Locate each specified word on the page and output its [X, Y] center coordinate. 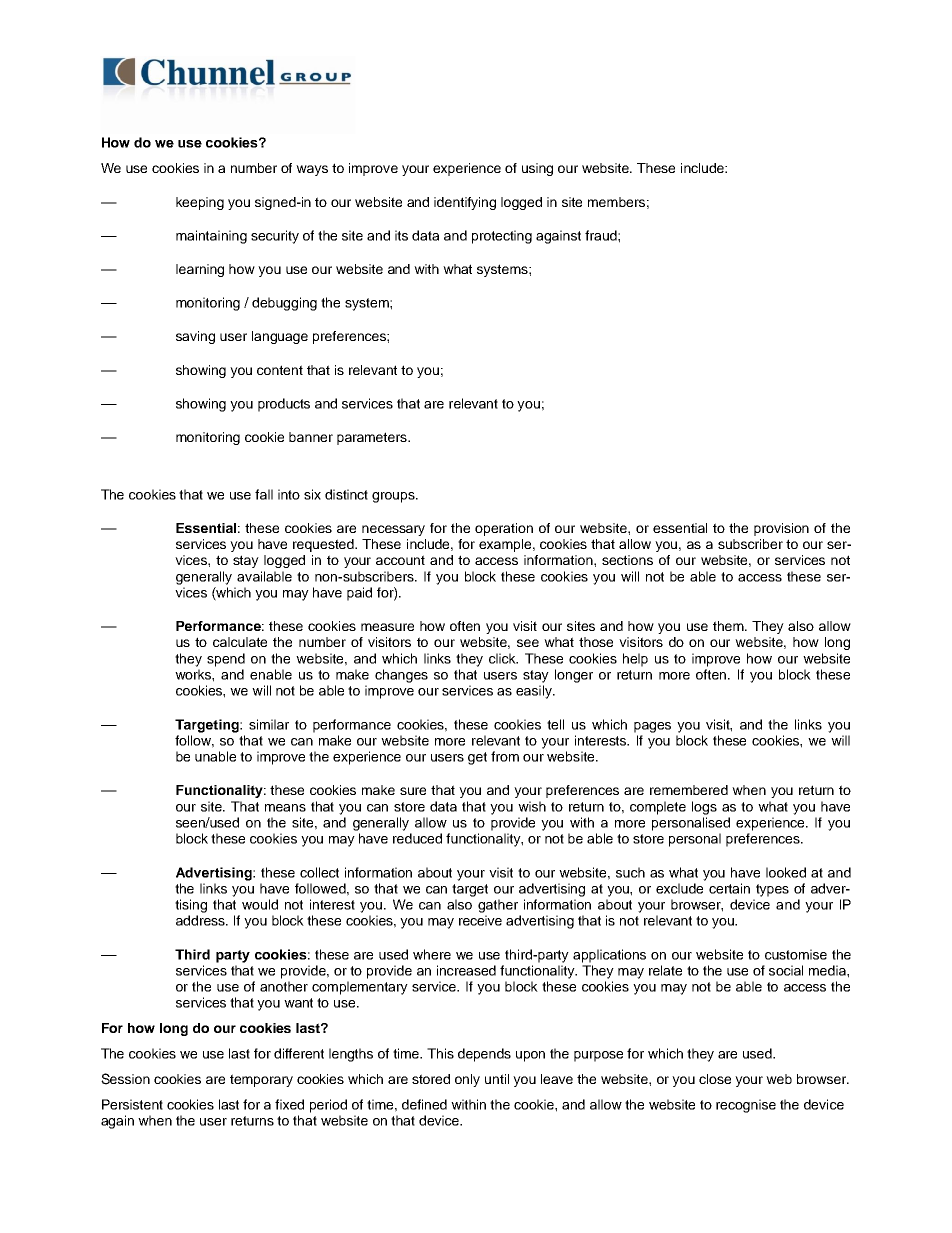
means [285, 808]
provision [781, 529]
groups [394, 497]
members [616, 202]
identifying [465, 203]
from [505, 756]
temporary [261, 1080]
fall [264, 494]
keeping [200, 203]
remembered [689, 790]
